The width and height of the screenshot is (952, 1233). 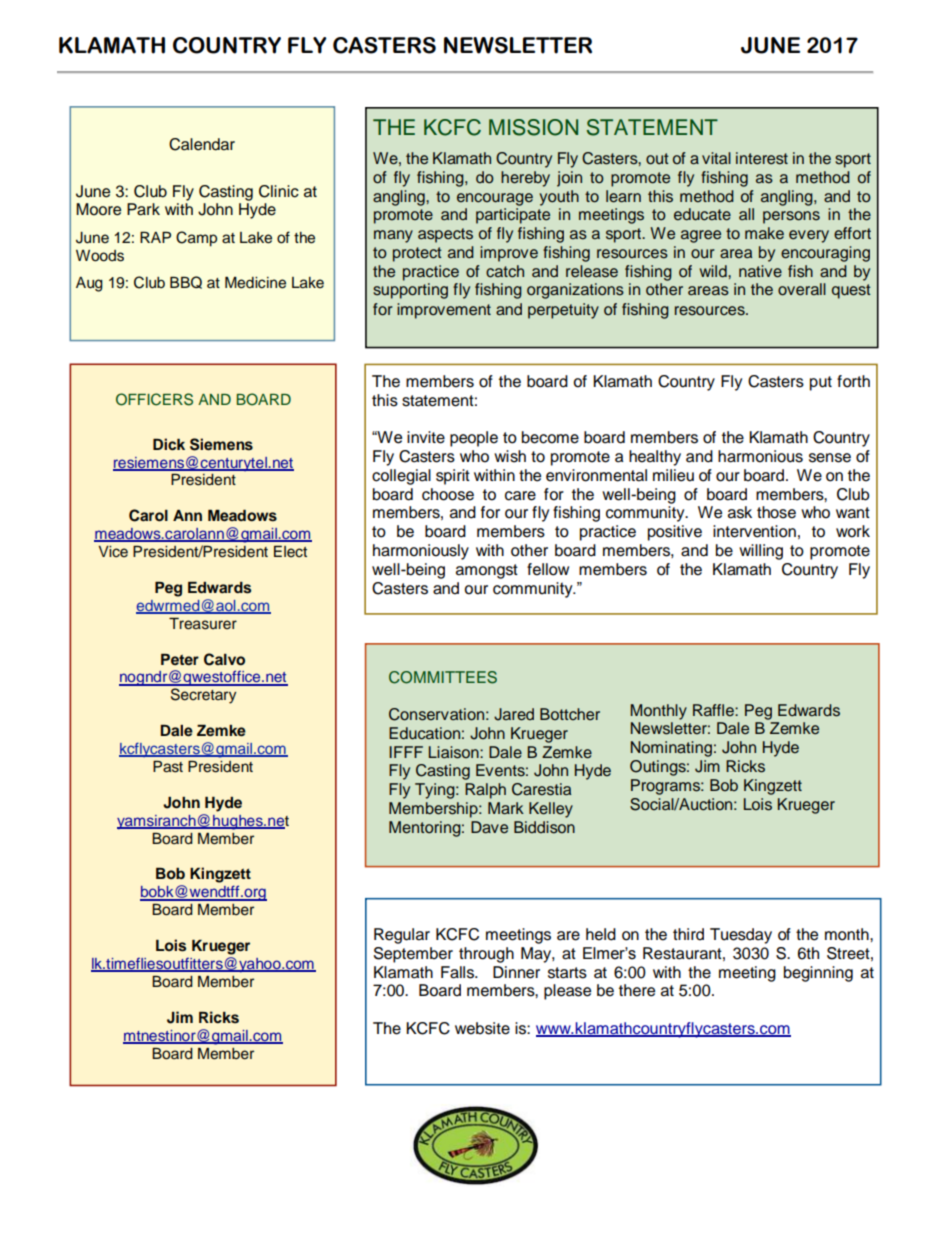 What do you see at coordinates (487, 571) in the screenshot?
I see `amongst` at bounding box center [487, 571].
